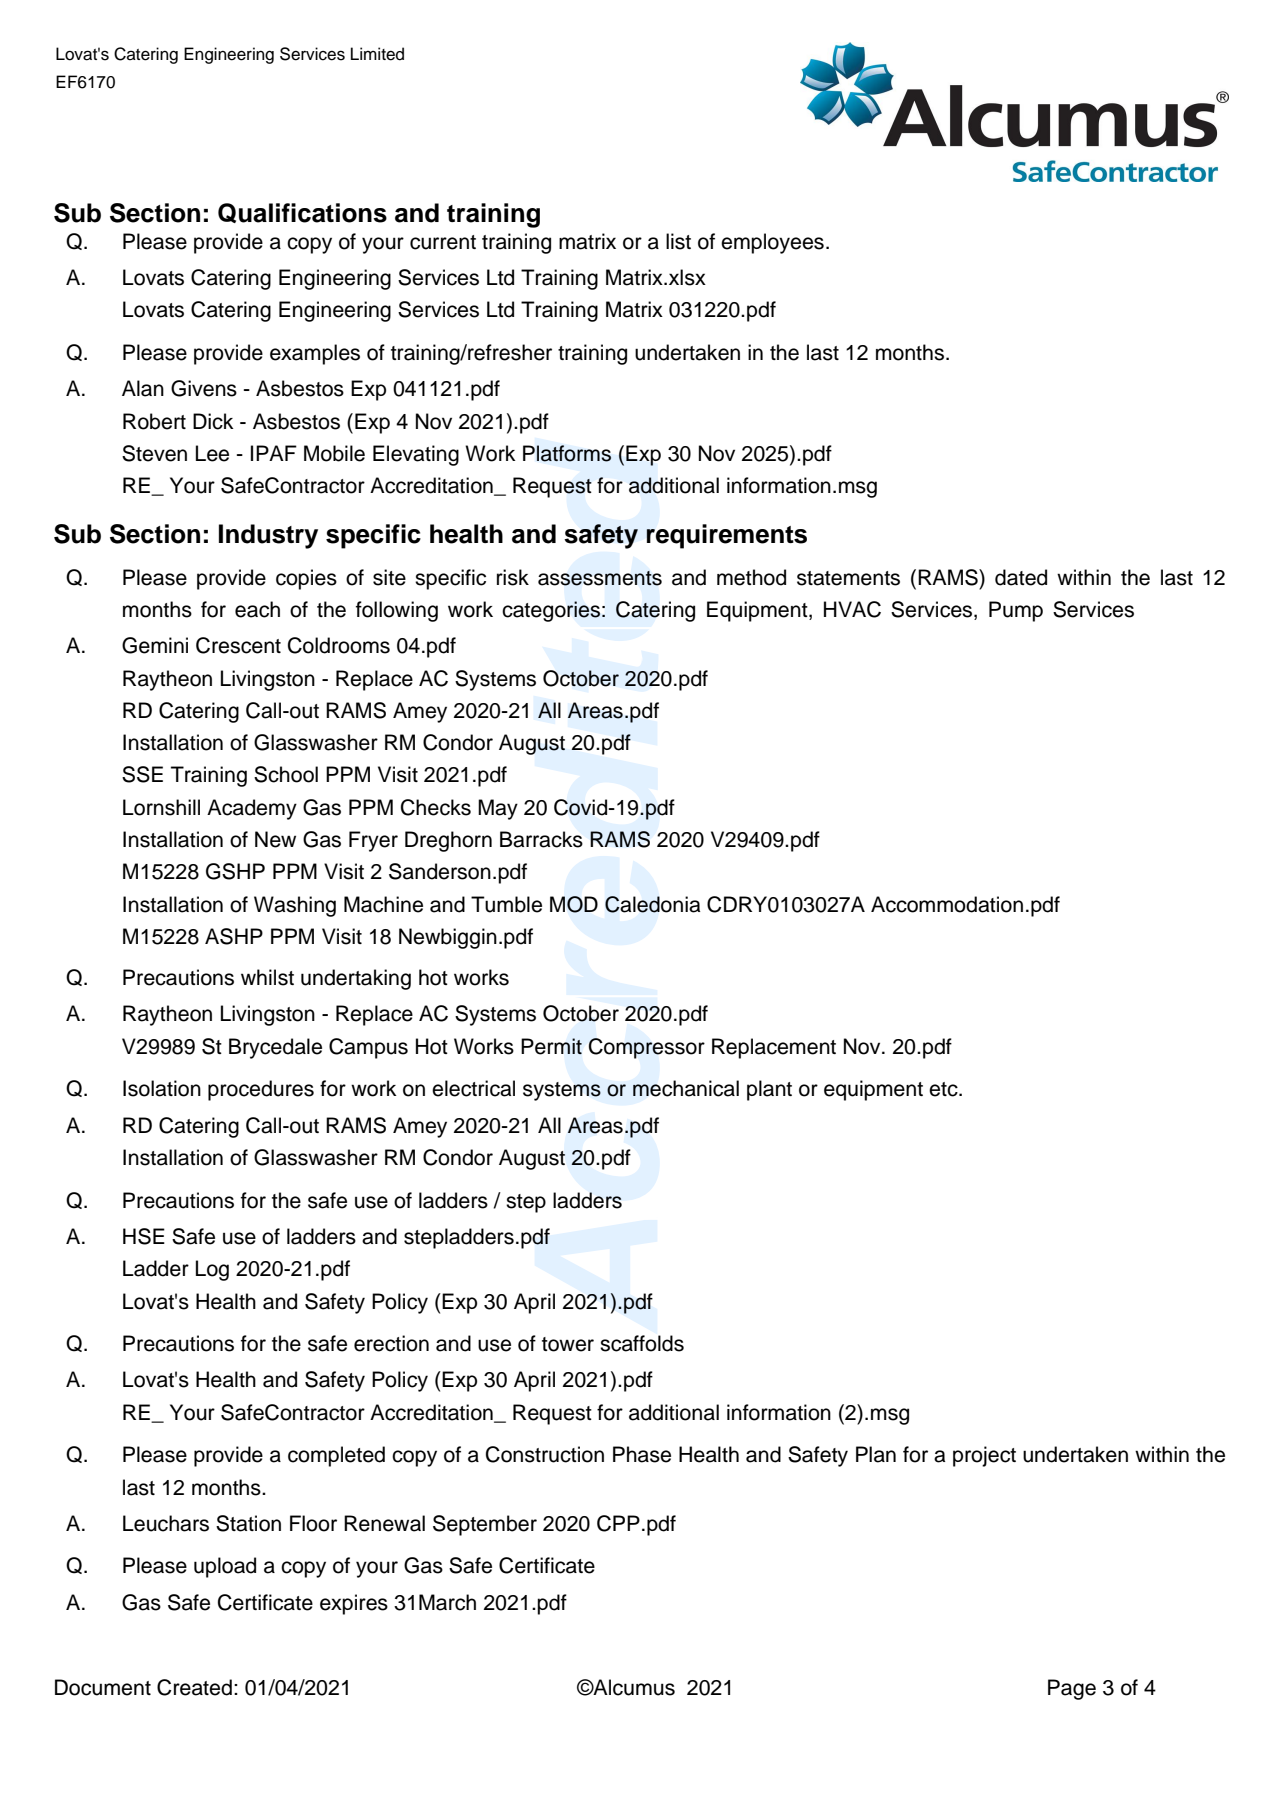 The image size is (1273, 1802). What do you see at coordinates (485, 1525) in the document?
I see `September` at bounding box center [485, 1525].
